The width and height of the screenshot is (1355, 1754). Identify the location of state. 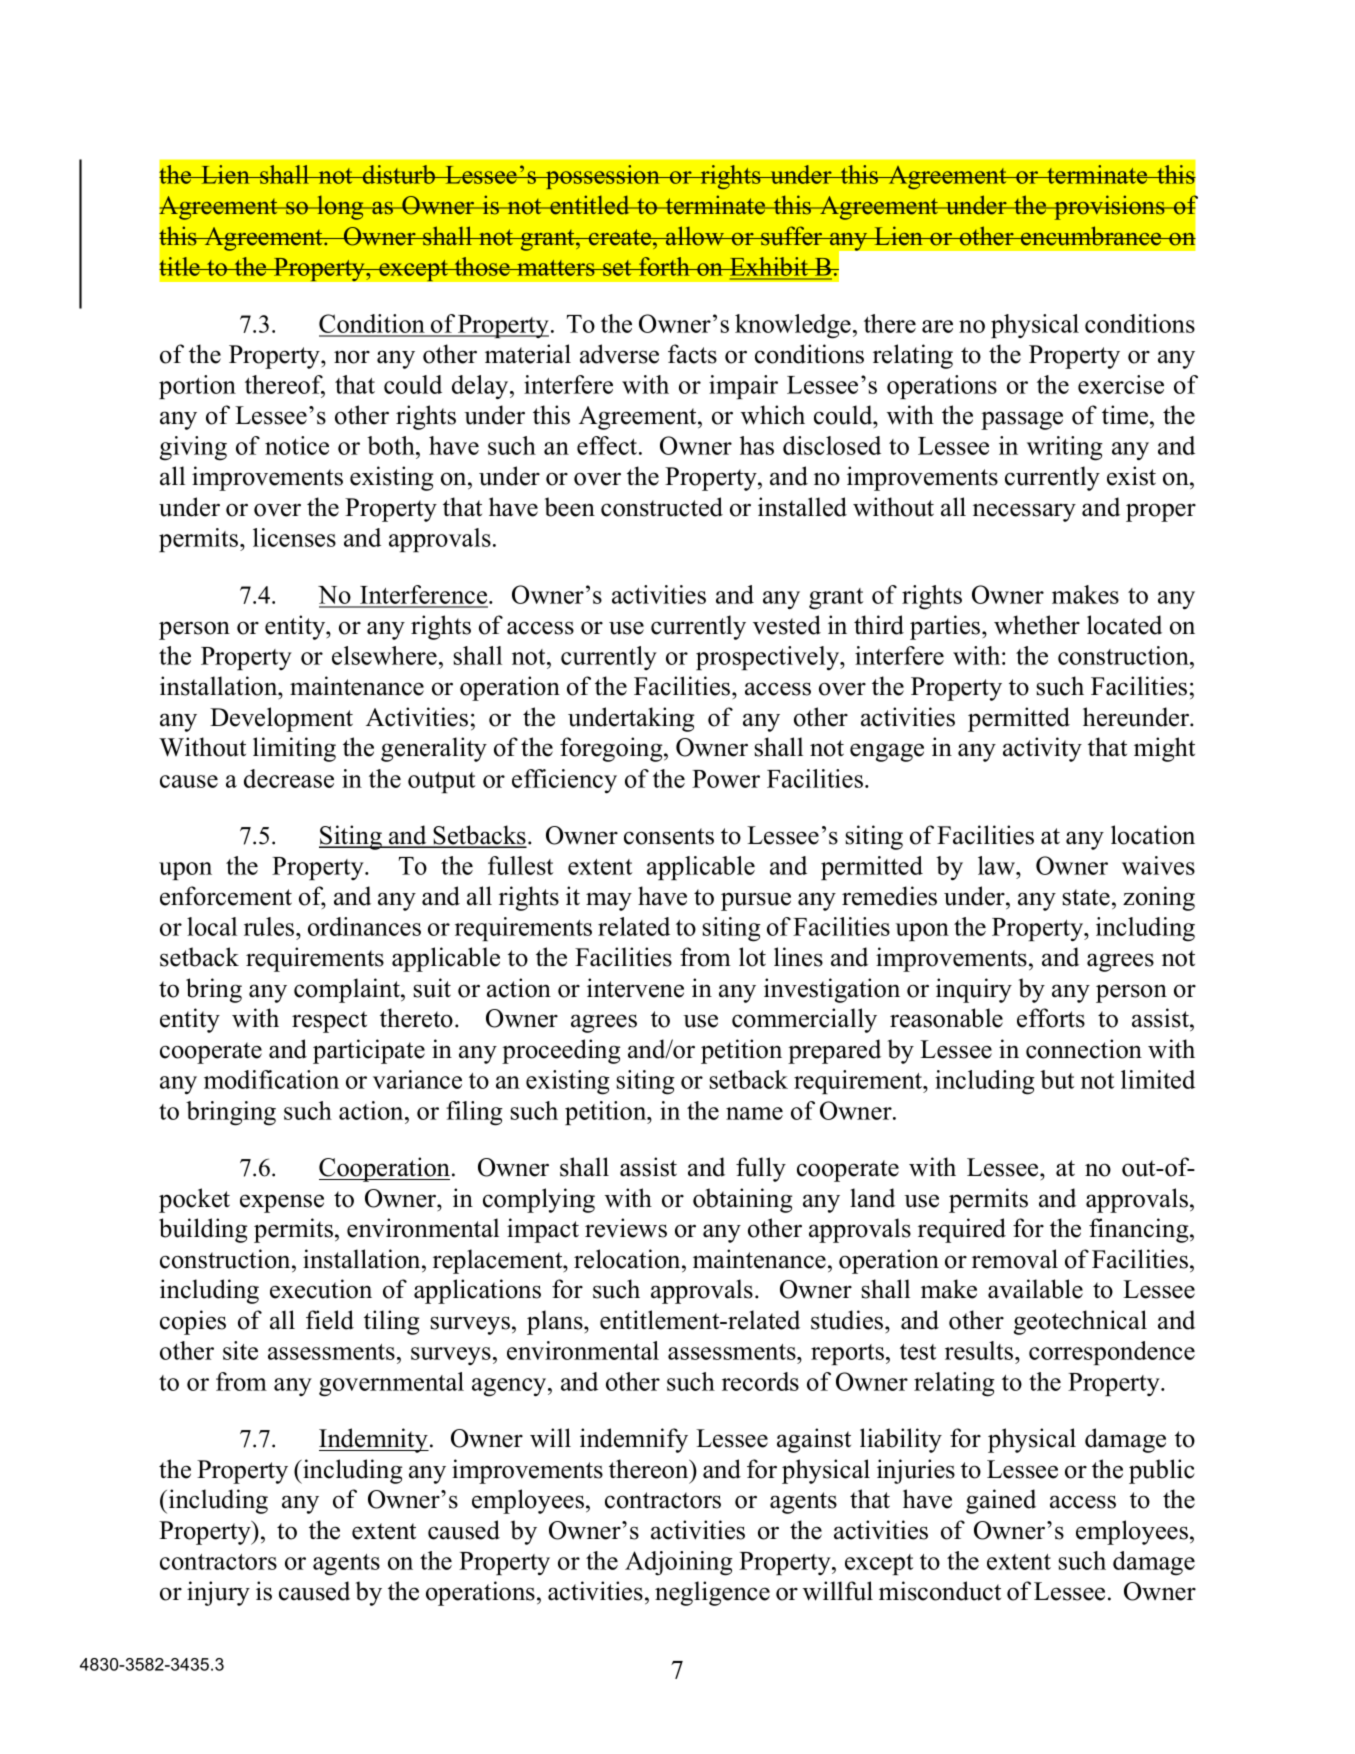
(1086, 897).
